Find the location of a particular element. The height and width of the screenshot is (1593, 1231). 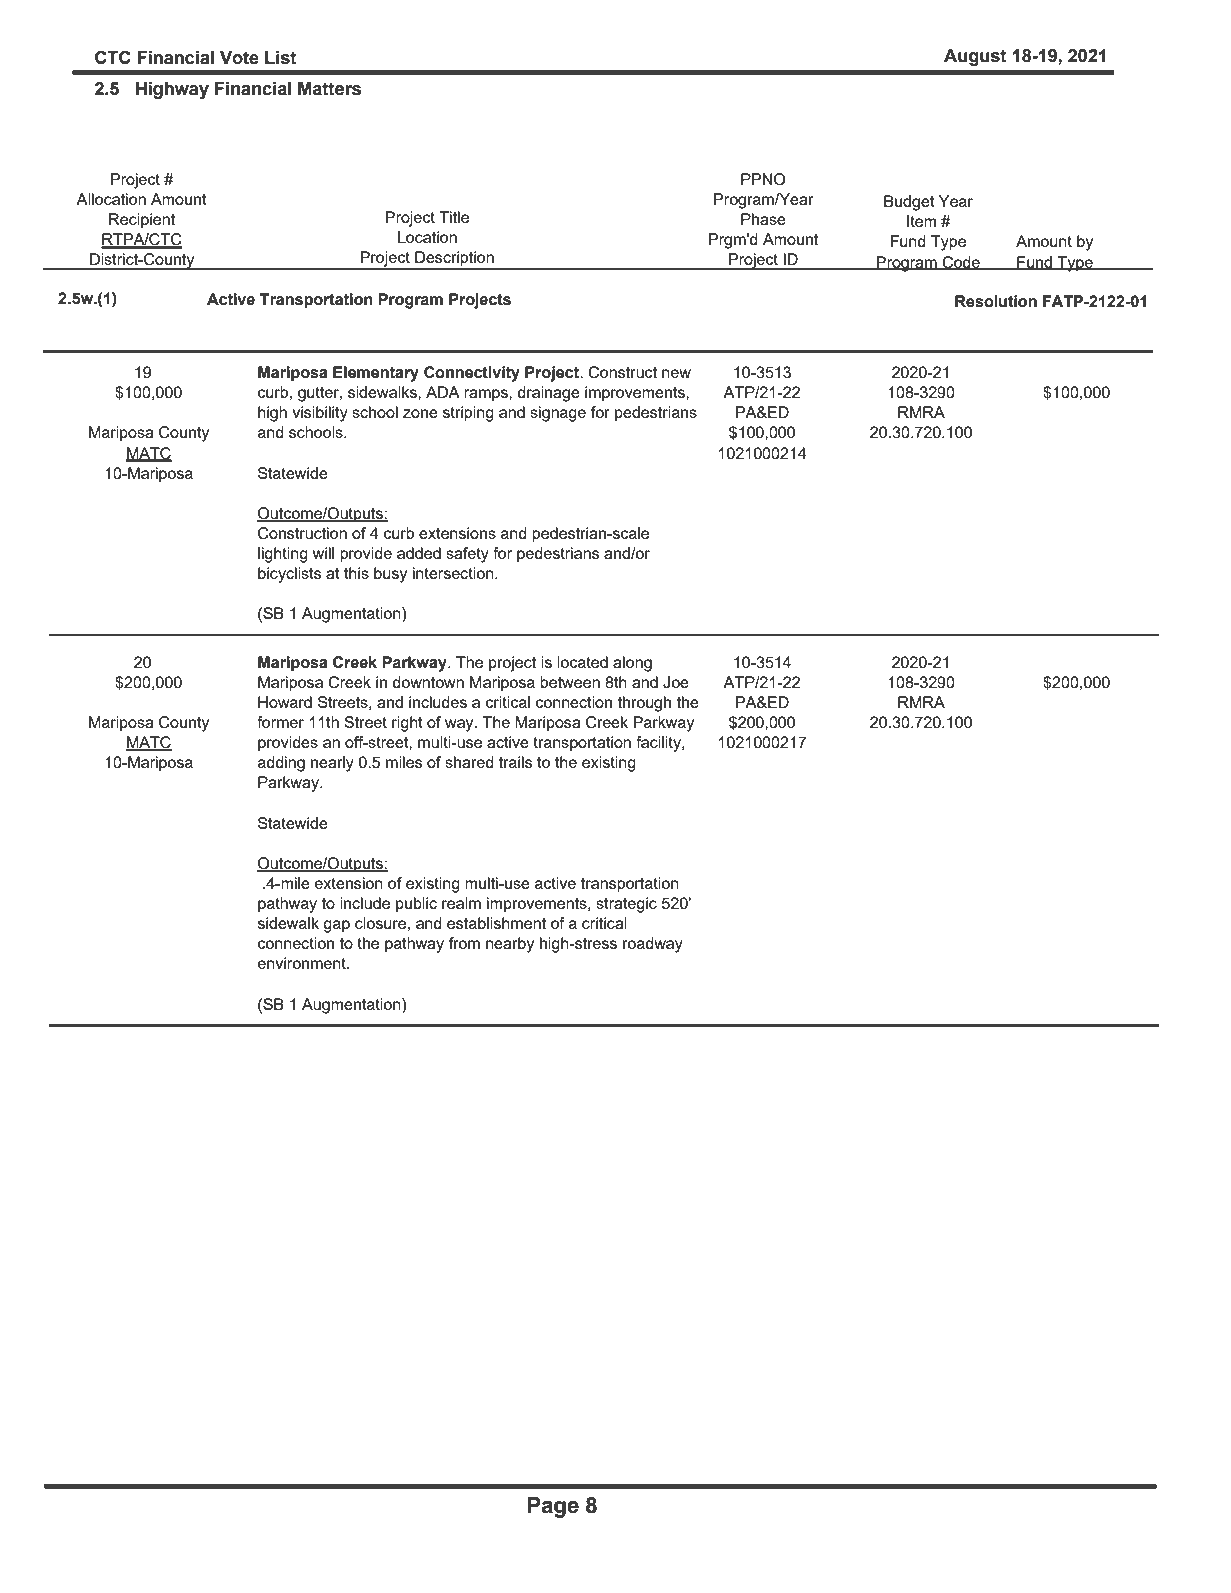

nearby is located at coordinates (510, 945).
